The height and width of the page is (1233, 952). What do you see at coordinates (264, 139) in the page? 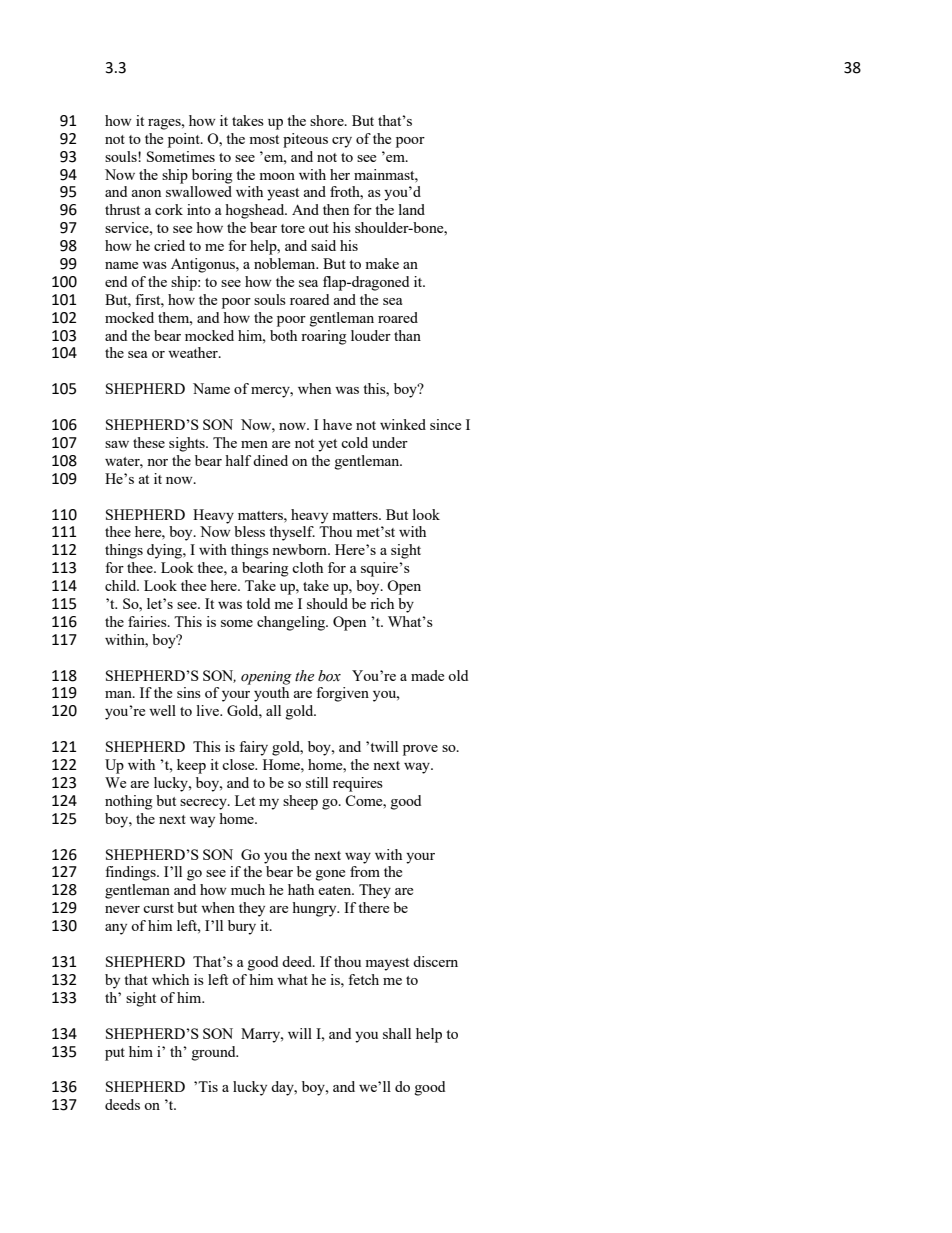
I see `most` at bounding box center [264, 139].
